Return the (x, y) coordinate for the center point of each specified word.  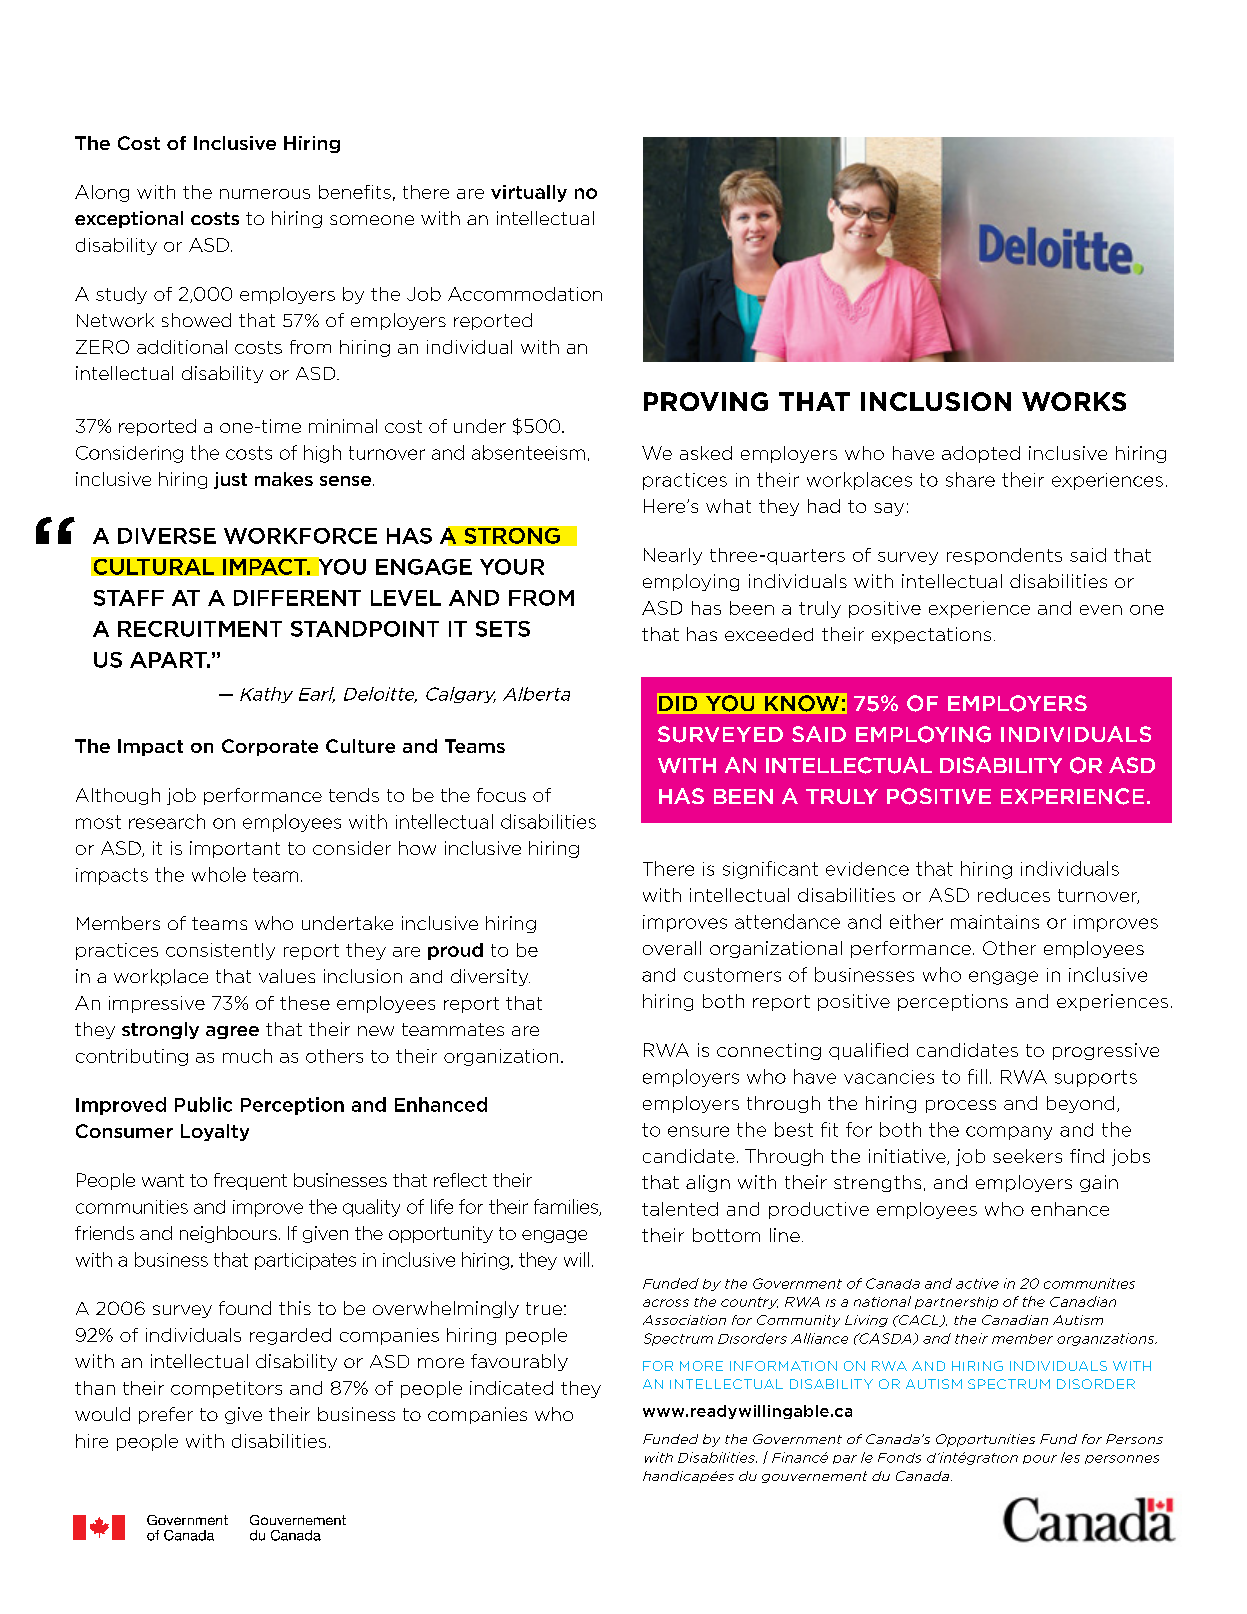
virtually (529, 193)
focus (501, 795)
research (167, 821)
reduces (1014, 895)
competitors (226, 1389)
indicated (511, 1388)
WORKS (1074, 401)
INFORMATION (783, 1366)
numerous (265, 194)
